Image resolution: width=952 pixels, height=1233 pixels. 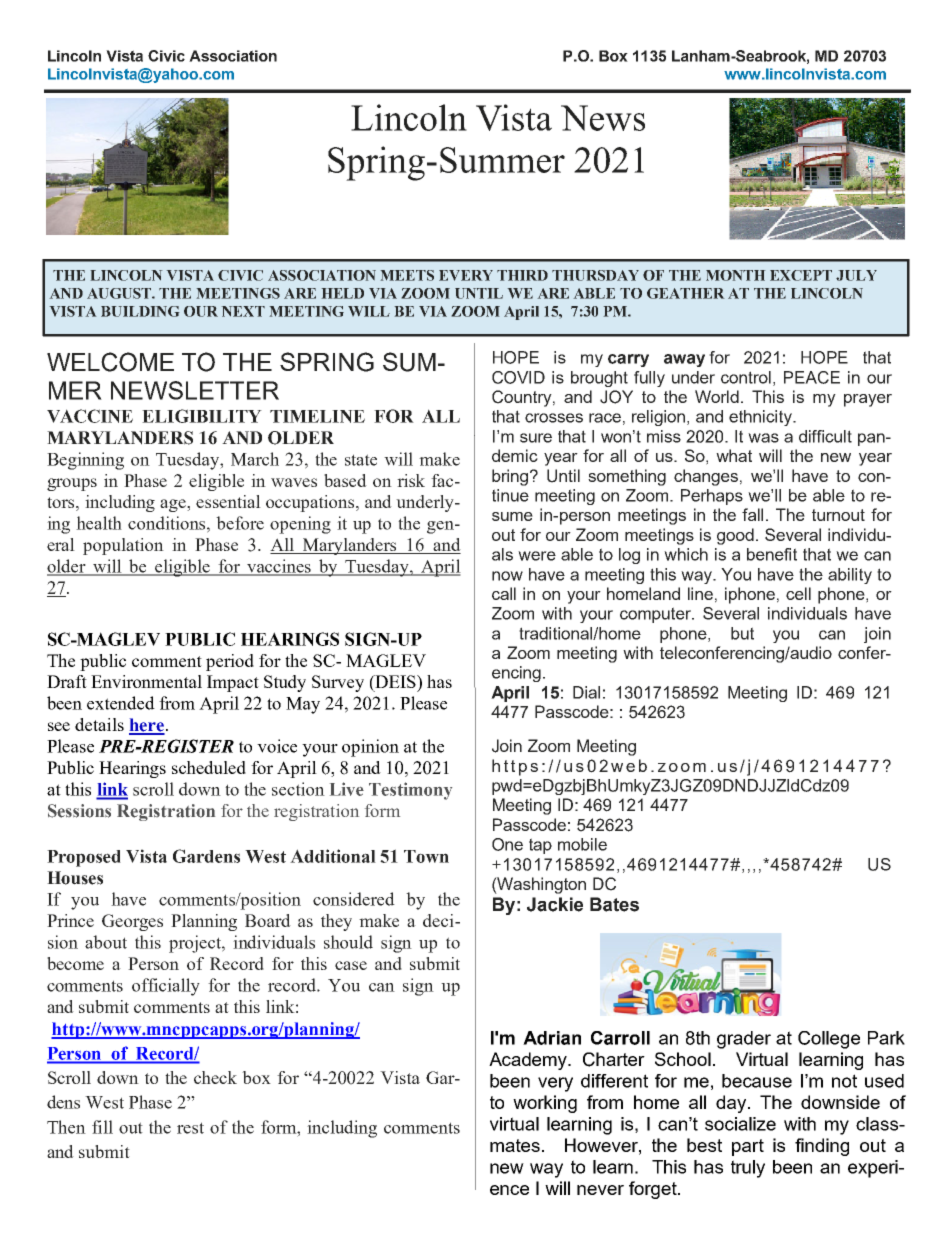 I want to click on College, so click(x=829, y=1040).
